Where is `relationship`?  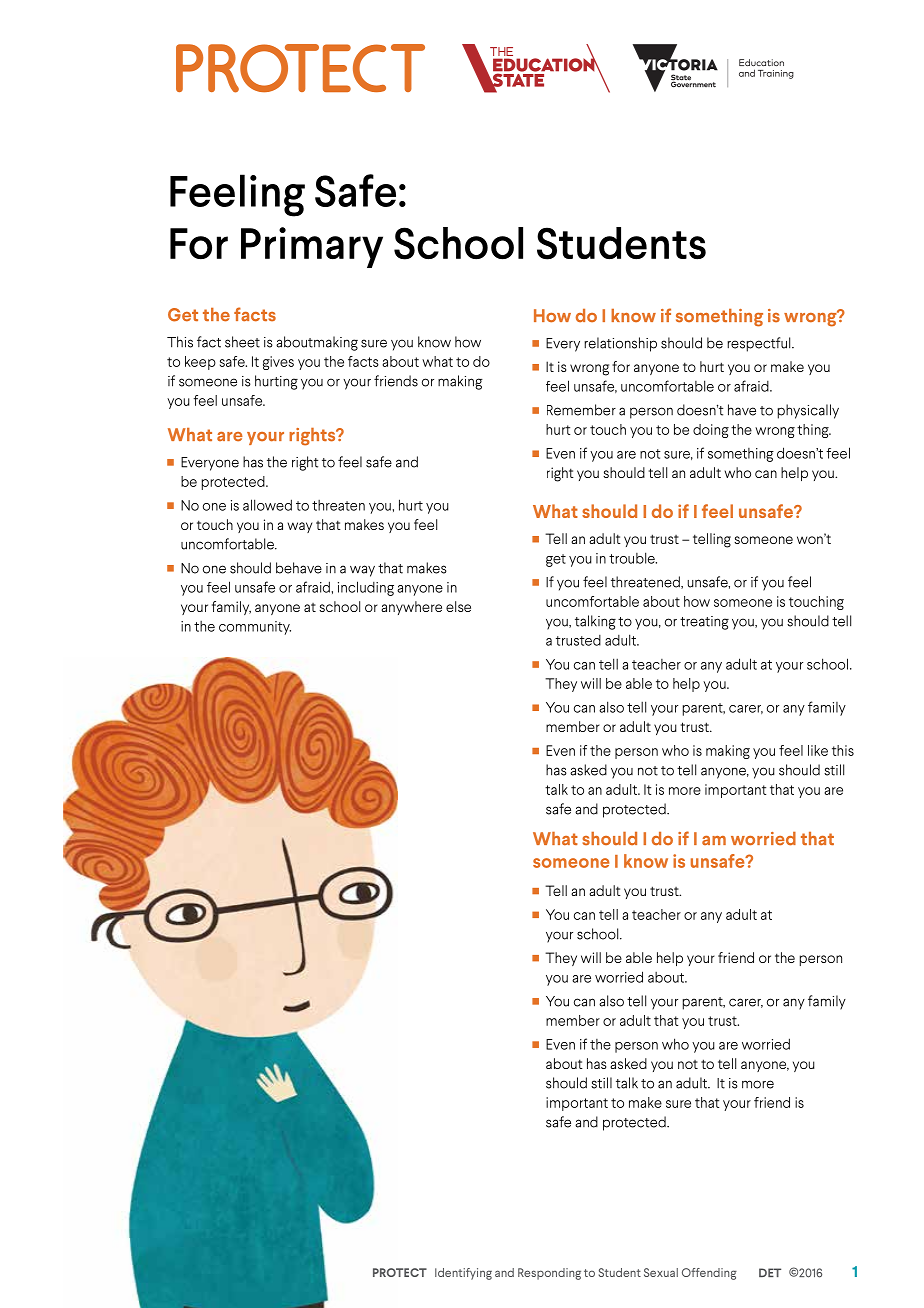
relationship is located at coordinates (620, 344).
